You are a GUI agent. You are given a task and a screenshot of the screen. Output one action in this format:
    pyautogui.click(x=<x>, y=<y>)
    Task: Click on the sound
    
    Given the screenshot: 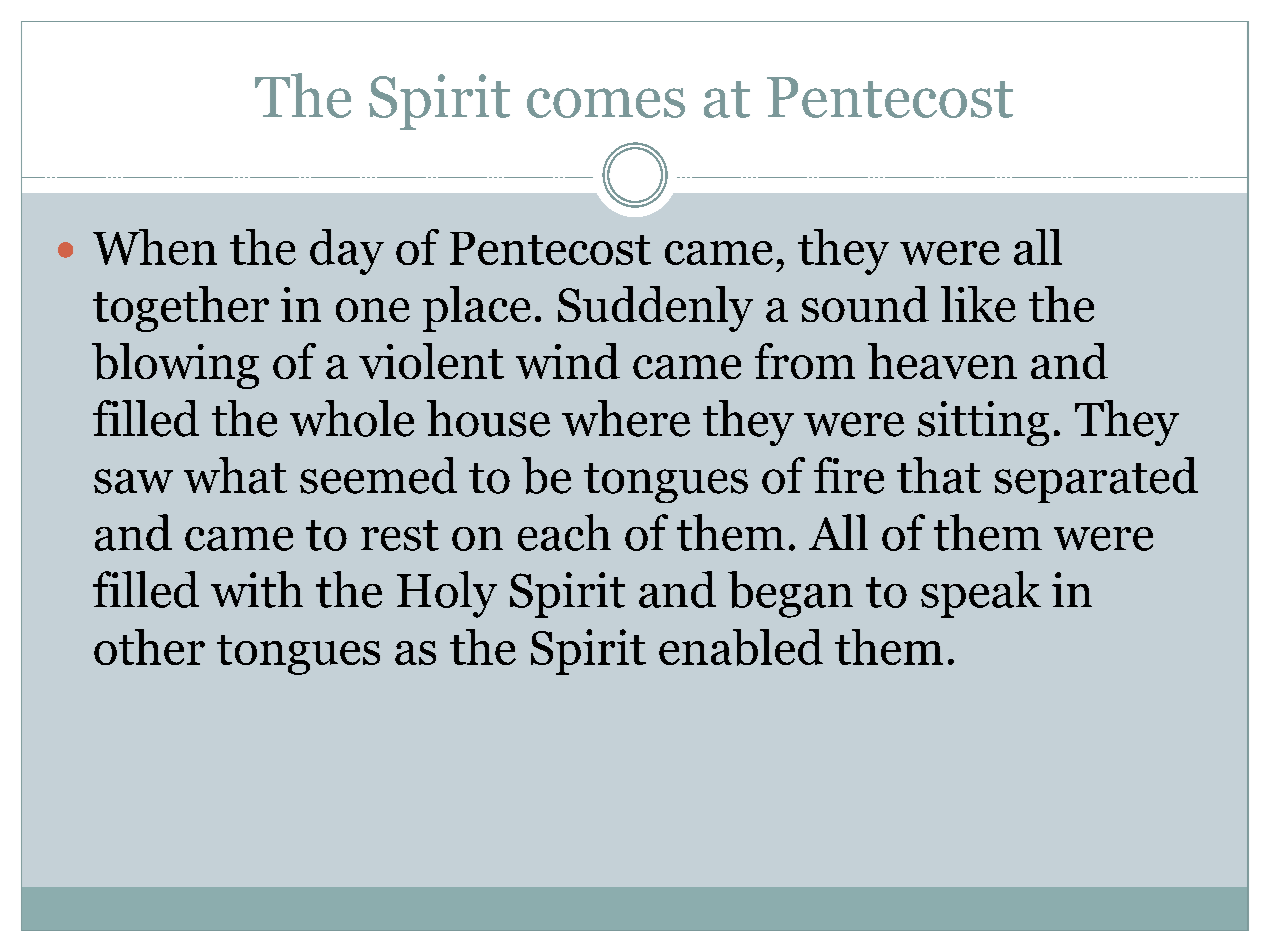 What is the action you would take?
    pyautogui.click(x=865, y=304)
